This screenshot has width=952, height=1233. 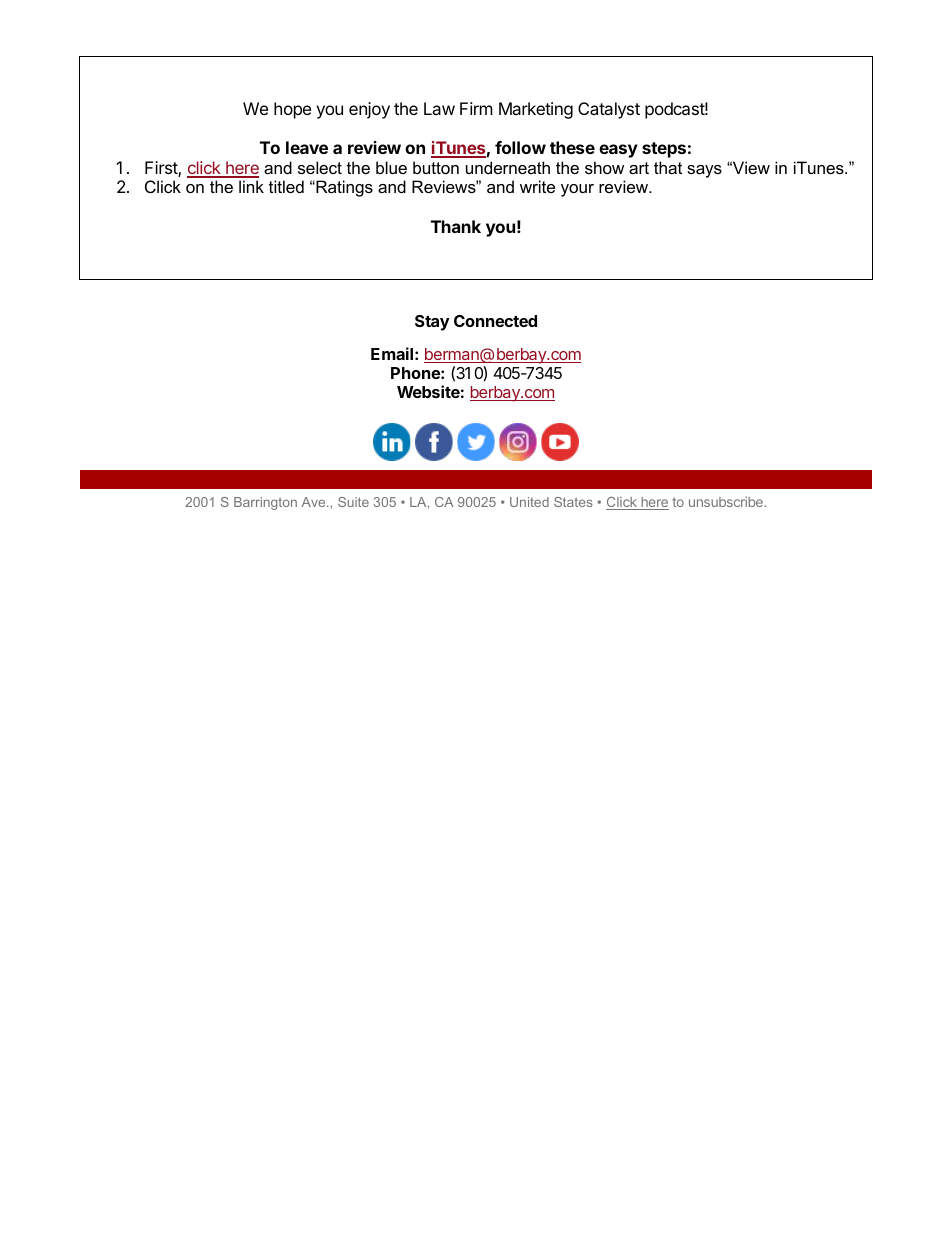 I want to click on Thank, so click(x=456, y=226).
